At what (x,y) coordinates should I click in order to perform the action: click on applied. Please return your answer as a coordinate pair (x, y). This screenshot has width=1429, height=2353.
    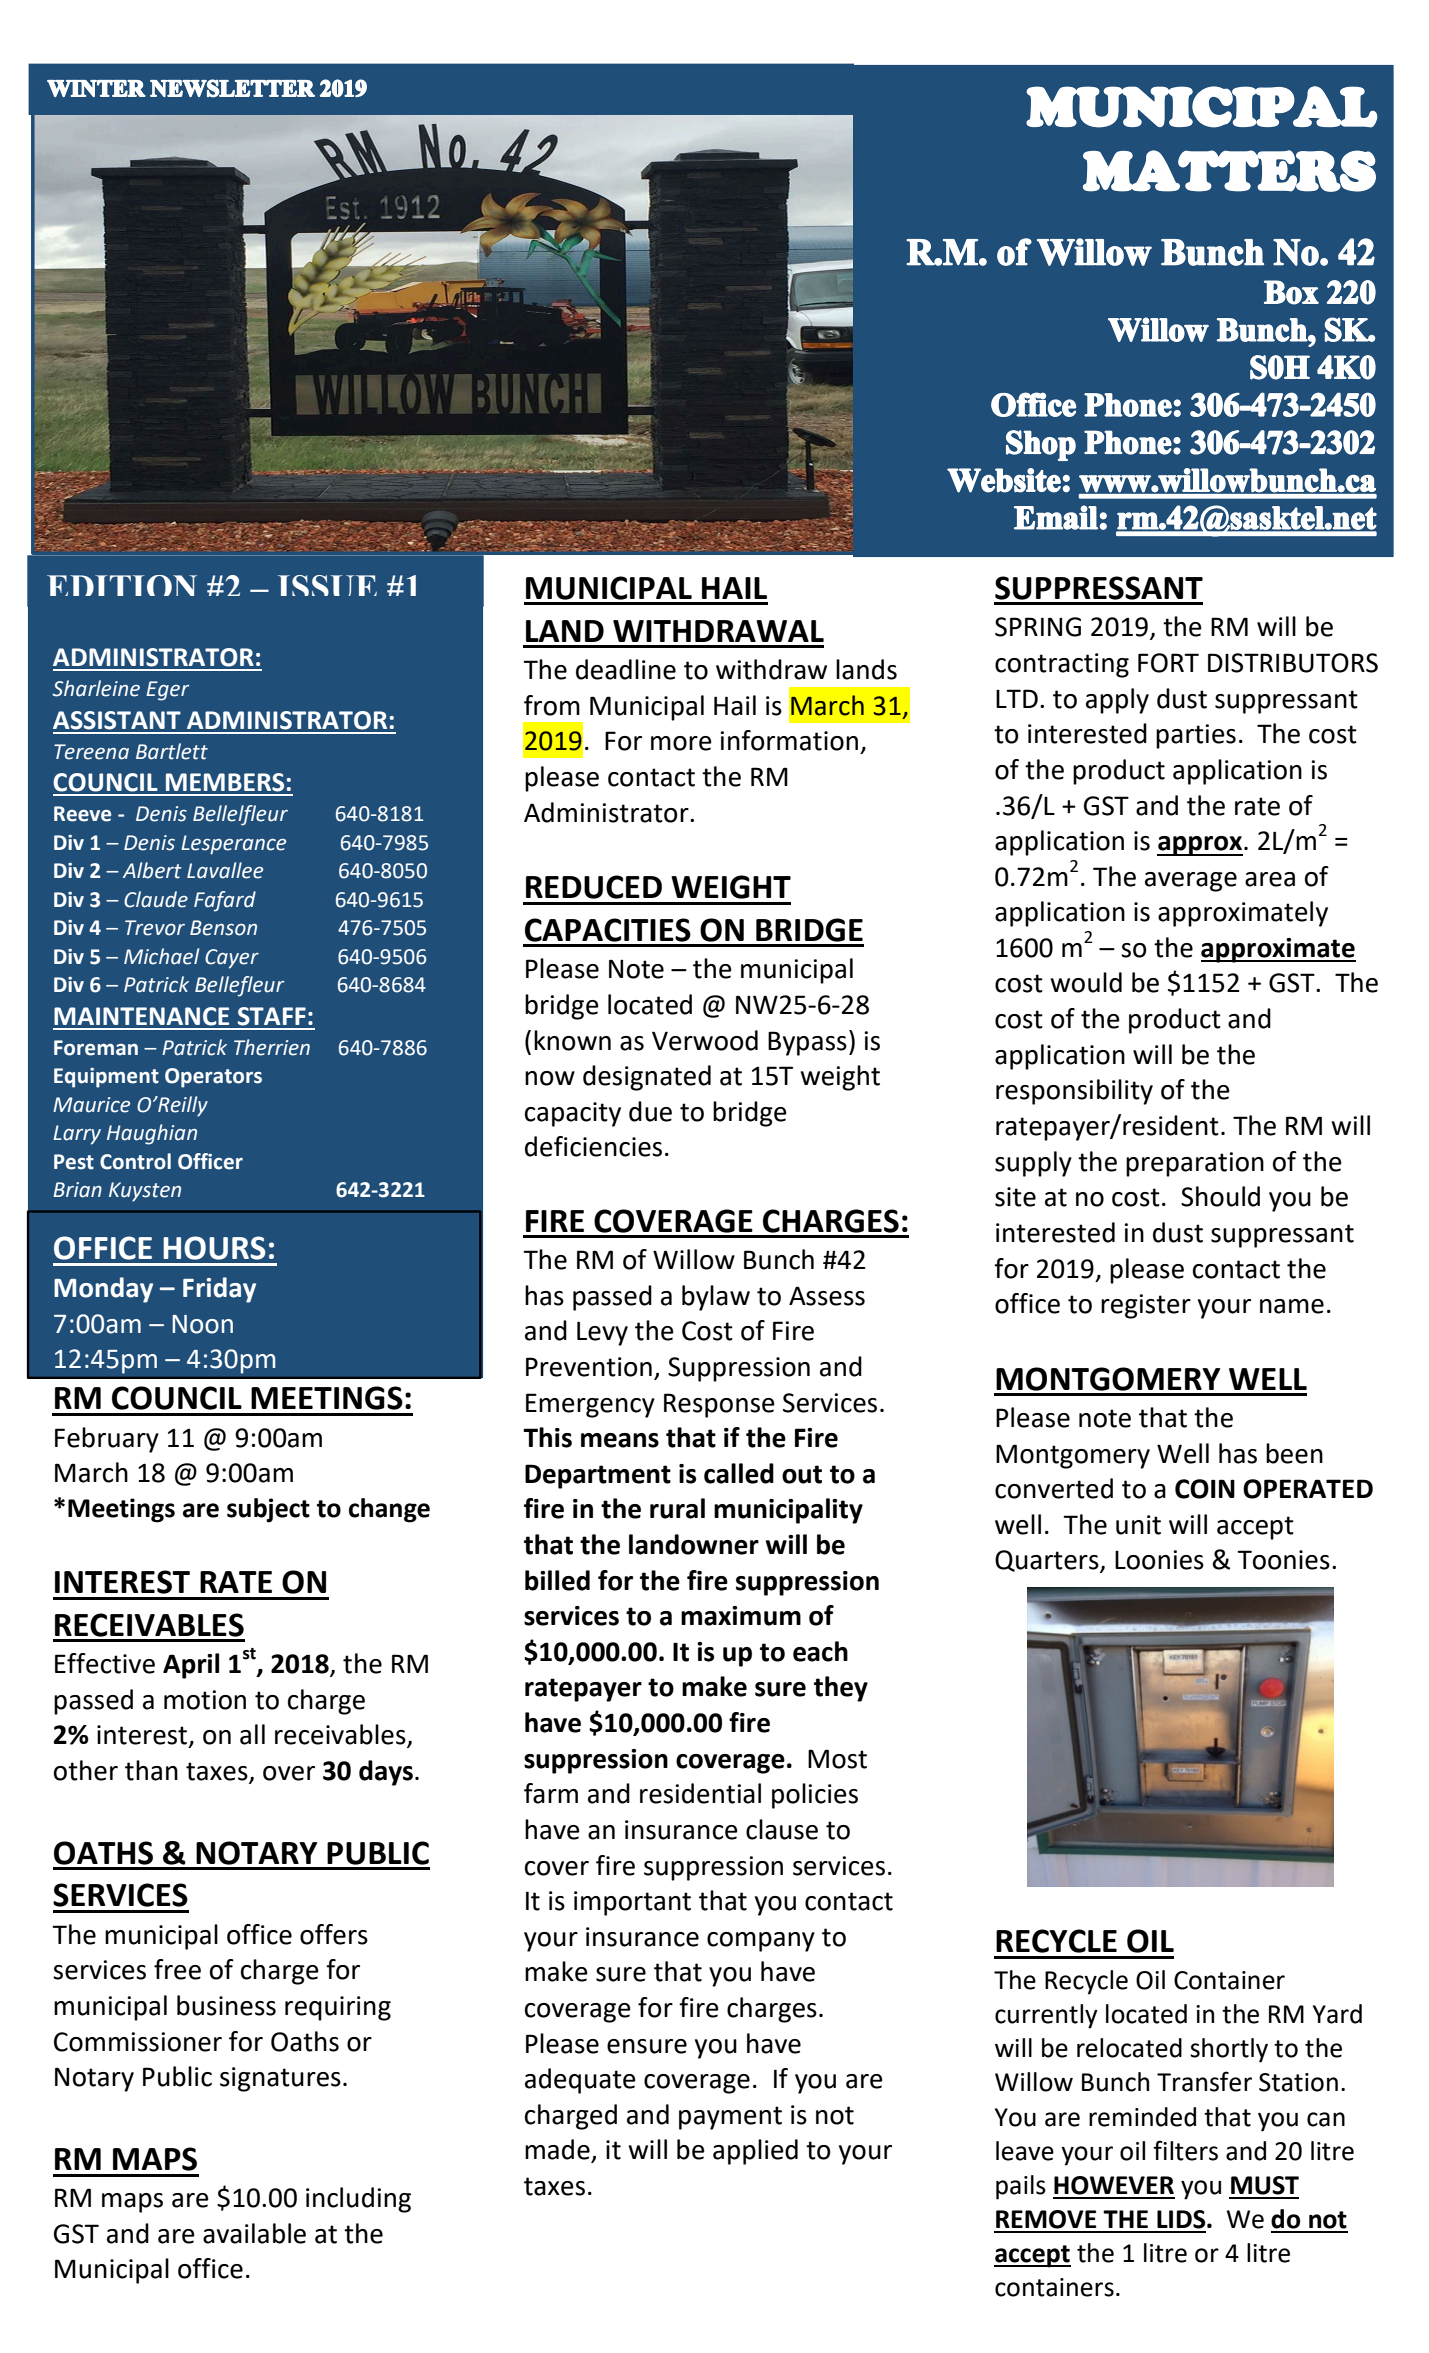
    Looking at the image, I should click on (755, 2152).
